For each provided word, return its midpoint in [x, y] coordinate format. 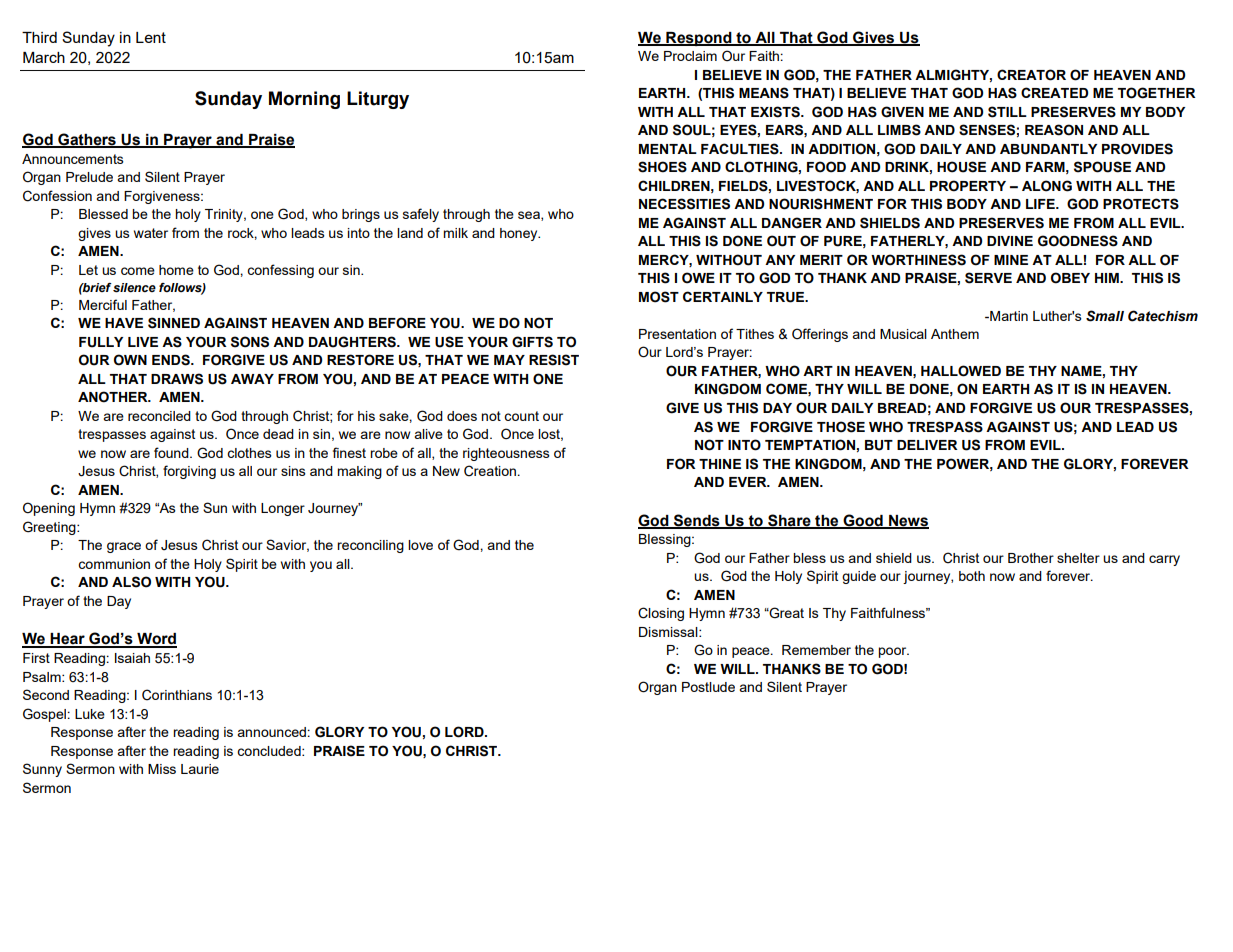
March [44, 57]
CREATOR [1031, 75]
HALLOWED [961, 371]
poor [893, 652]
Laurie [200, 769]
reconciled [159, 416]
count [521, 416]
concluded [270, 751]
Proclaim [690, 56]
